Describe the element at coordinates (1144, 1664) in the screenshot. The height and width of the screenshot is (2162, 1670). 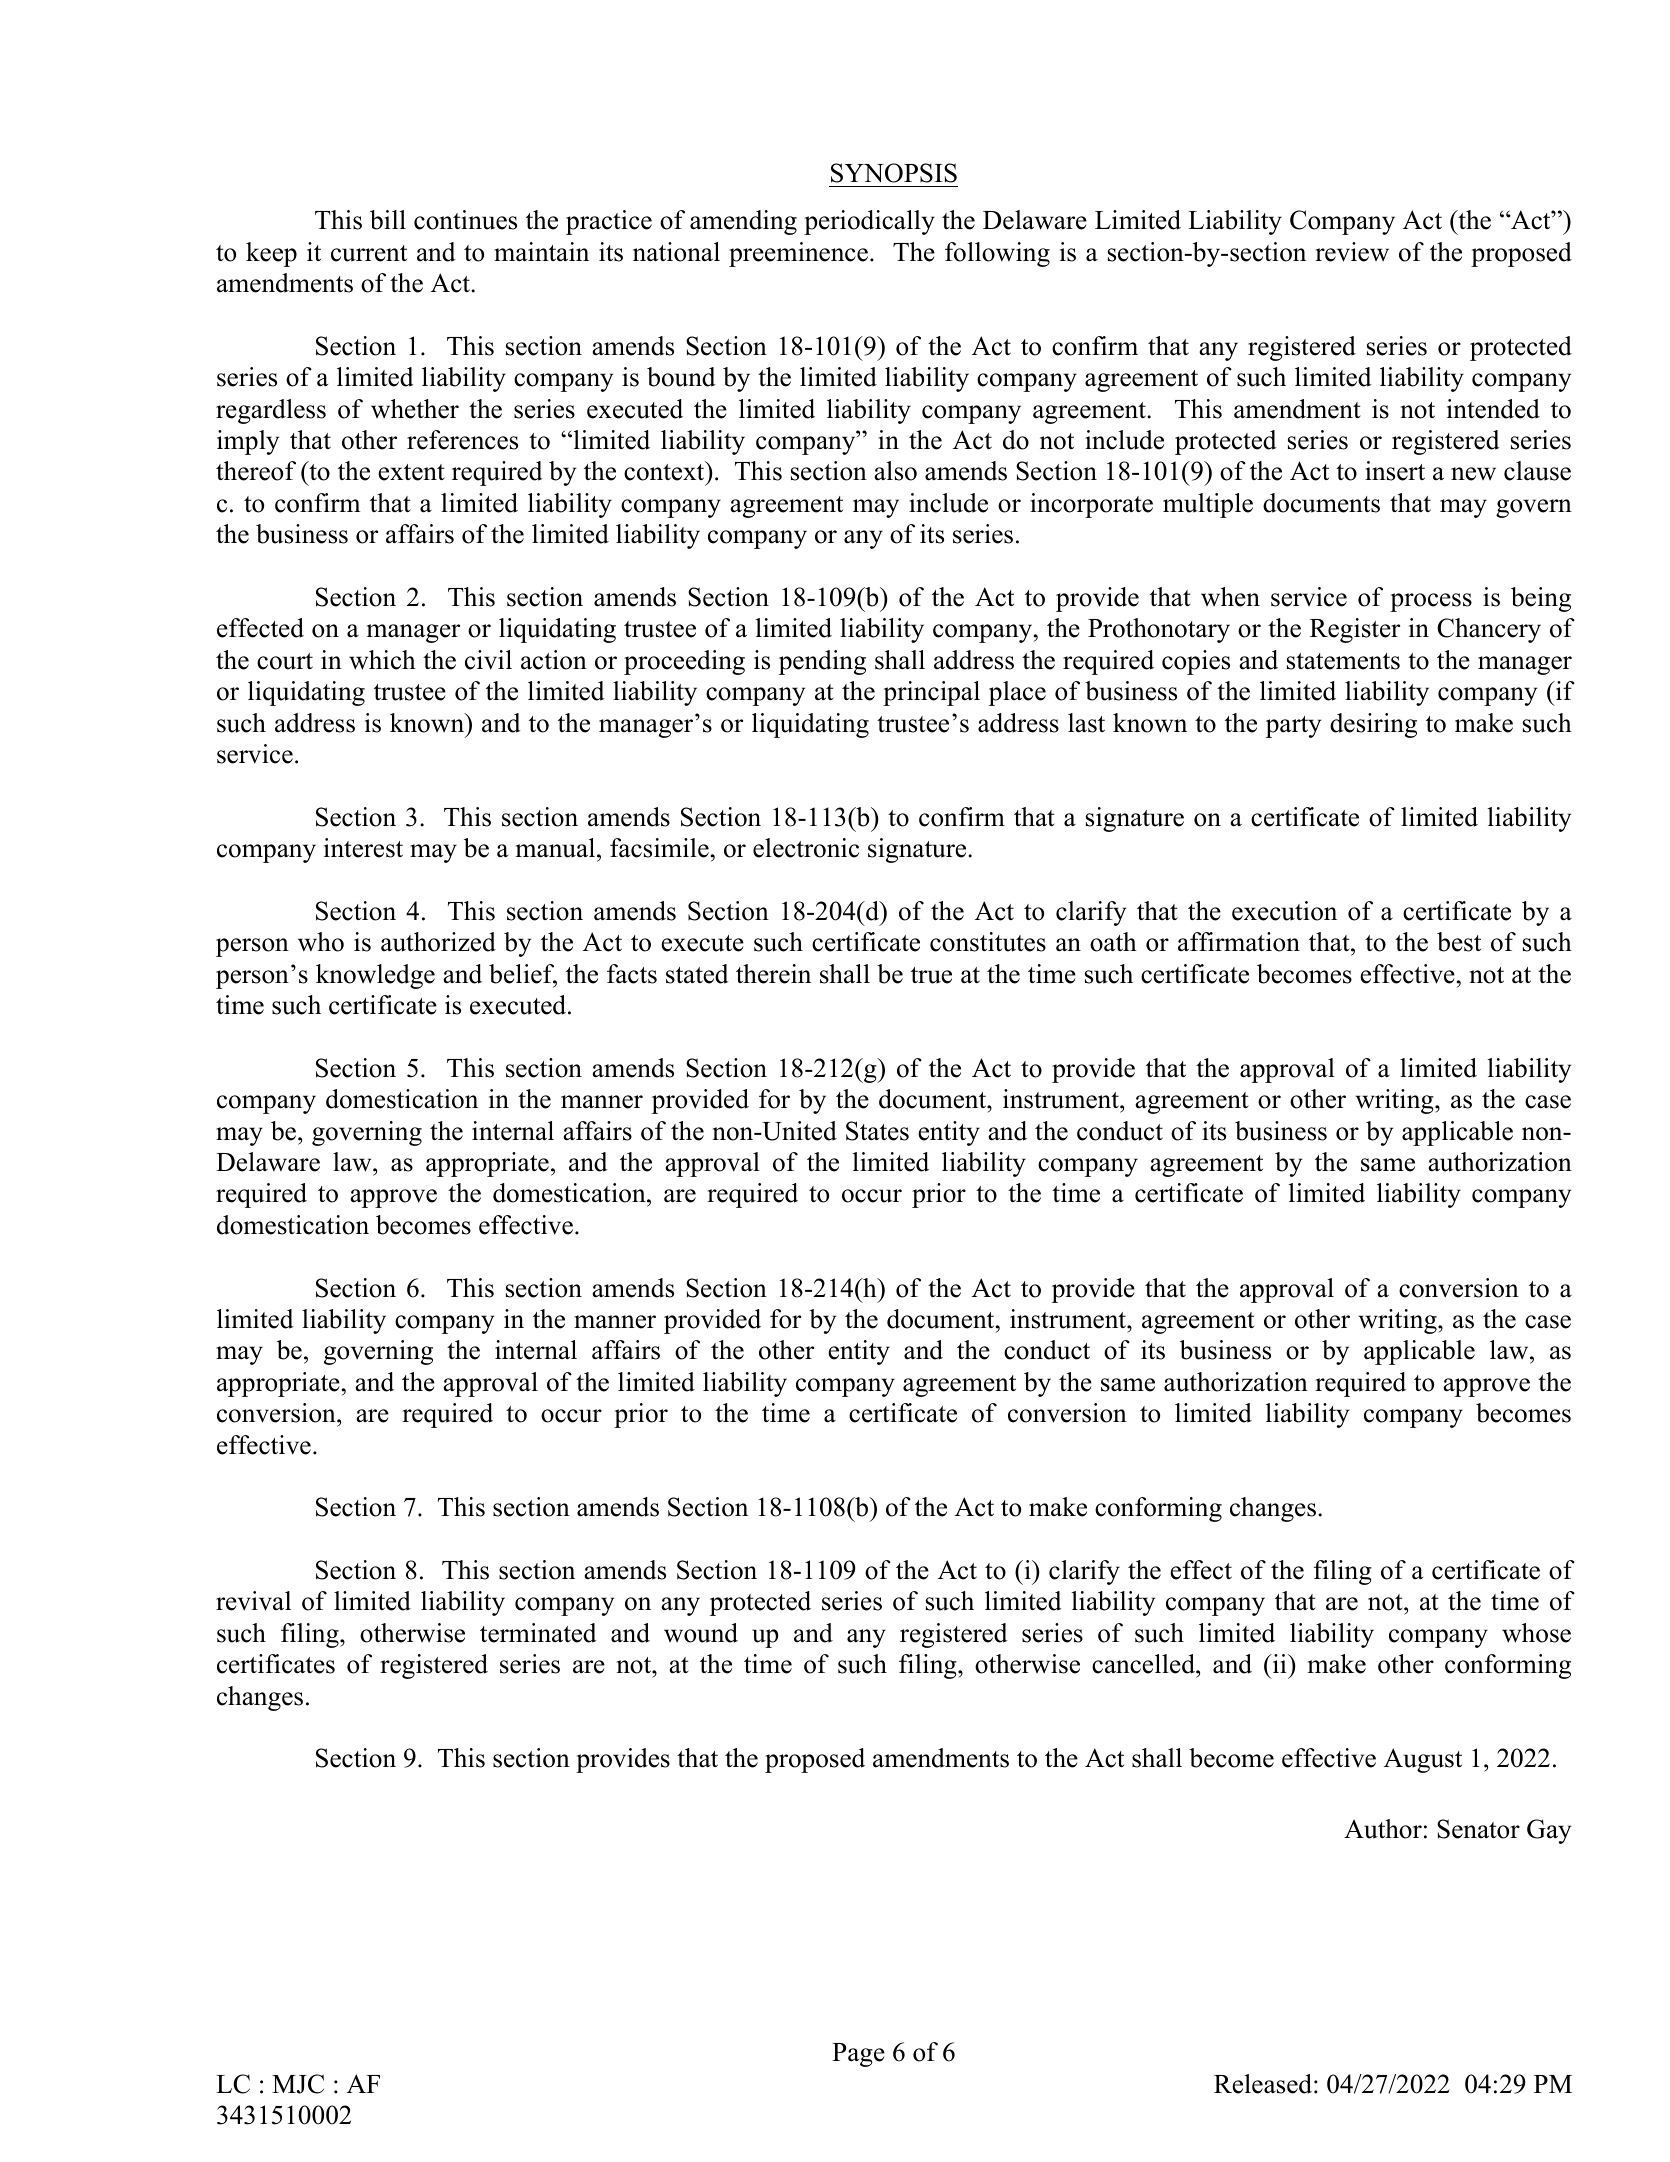
I see `cancelled` at that location.
